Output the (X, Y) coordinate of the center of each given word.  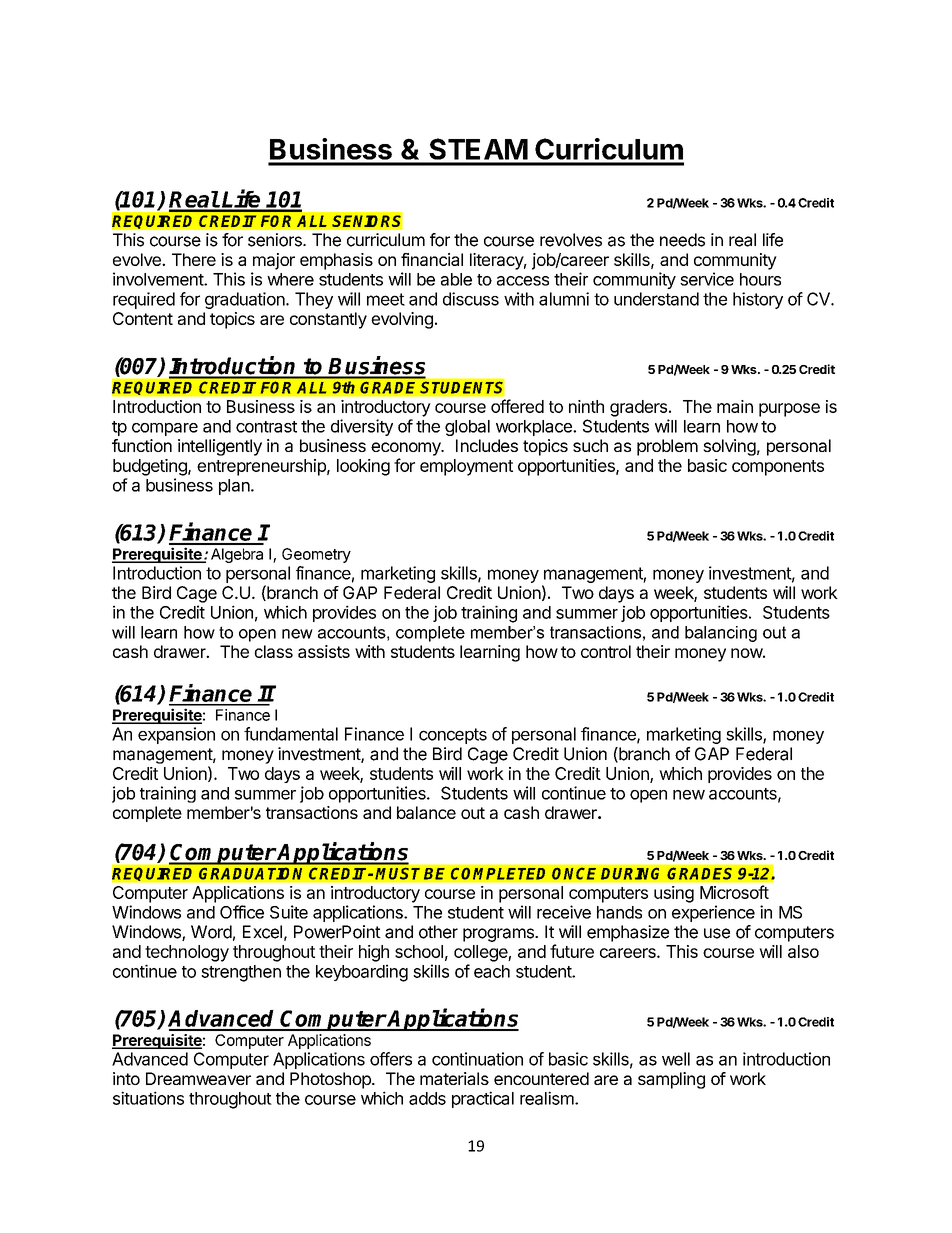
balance (426, 812)
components (778, 468)
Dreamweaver (198, 1078)
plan (235, 487)
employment (466, 467)
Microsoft (734, 892)
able (456, 279)
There (194, 259)
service (707, 279)
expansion (176, 735)
